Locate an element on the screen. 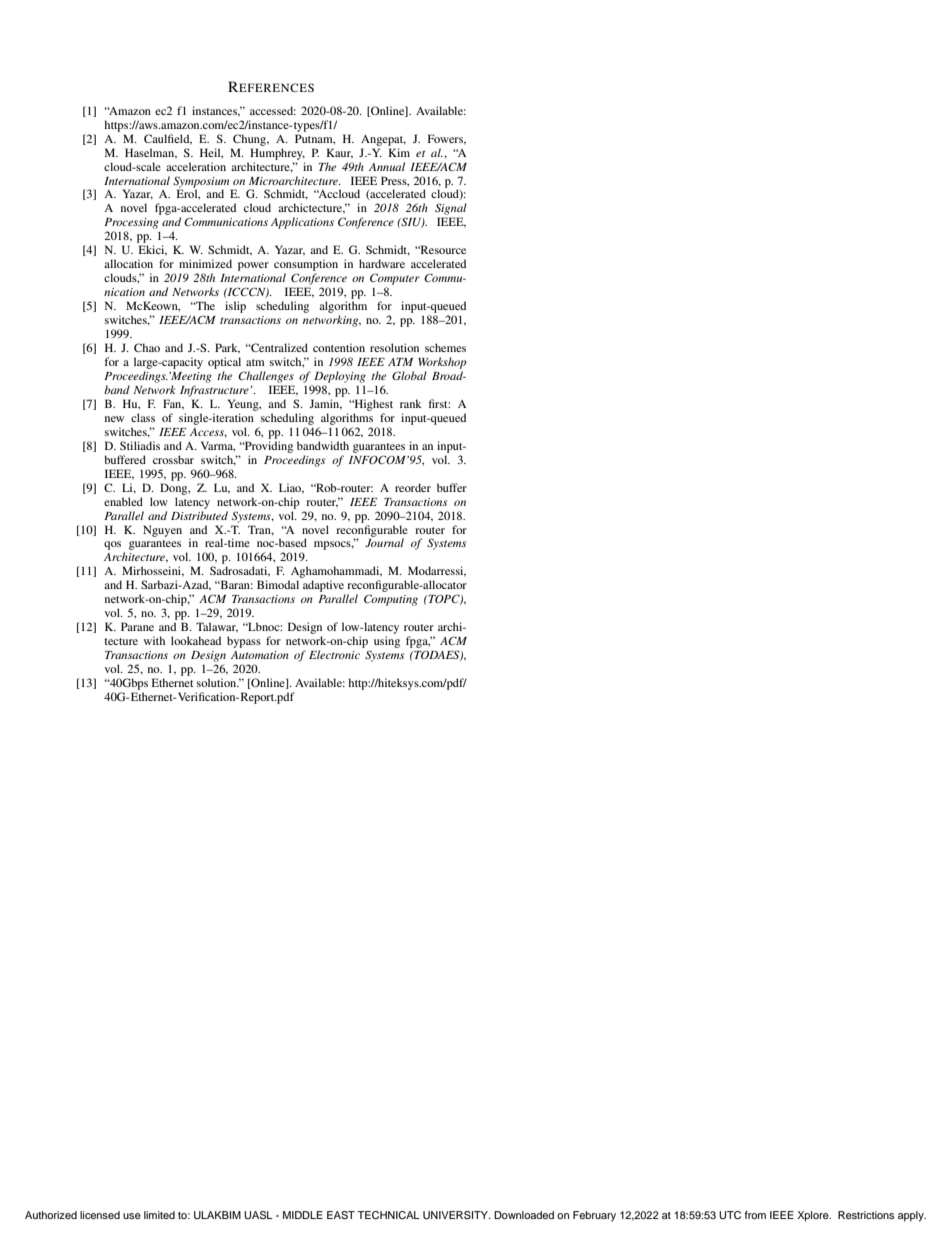 The image size is (952, 1233). Computing is located at coordinates (391, 600).
